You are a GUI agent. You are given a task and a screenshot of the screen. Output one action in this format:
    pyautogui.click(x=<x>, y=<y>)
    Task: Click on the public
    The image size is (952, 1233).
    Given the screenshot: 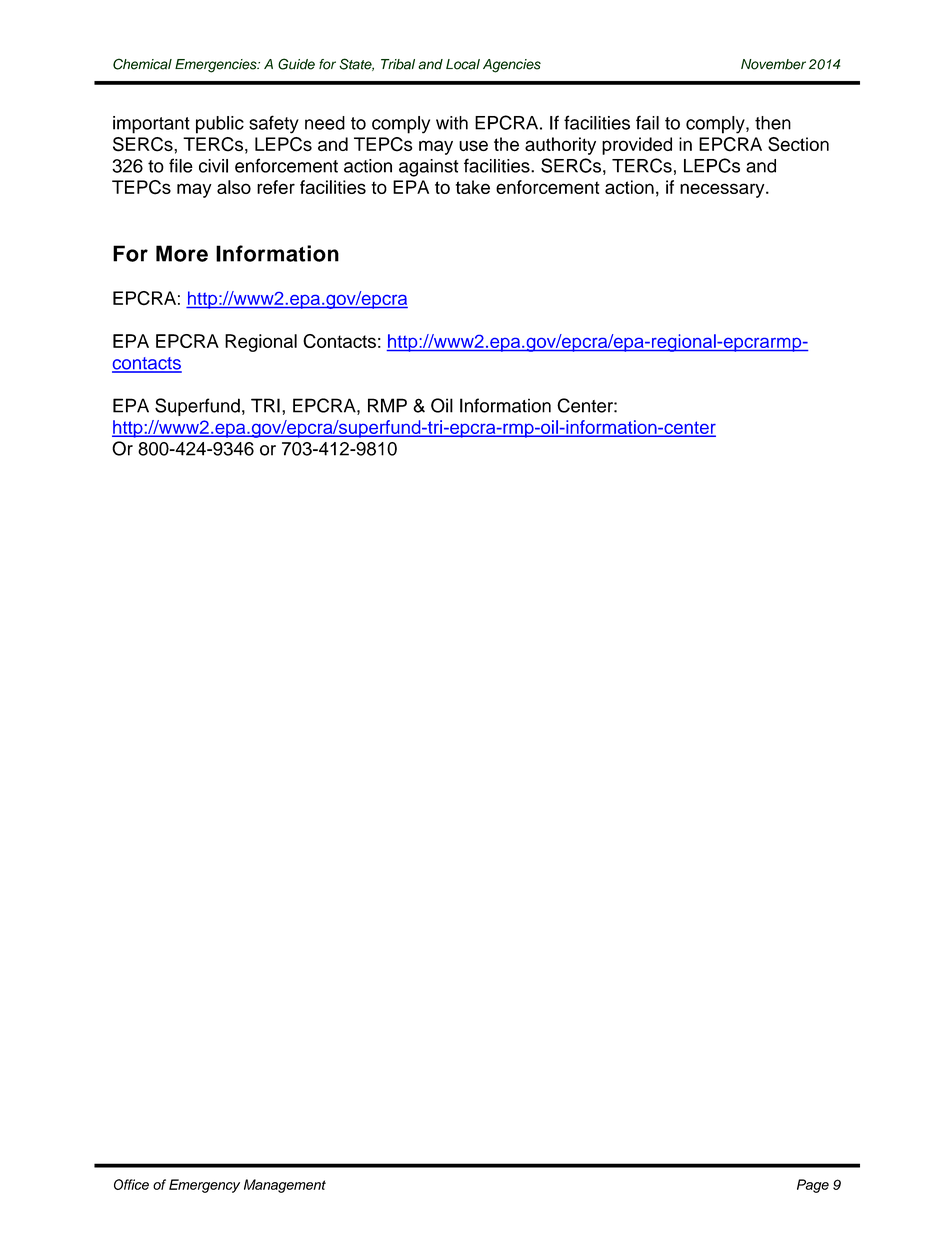 What is the action you would take?
    pyautogui.click(x=220, y=125)
